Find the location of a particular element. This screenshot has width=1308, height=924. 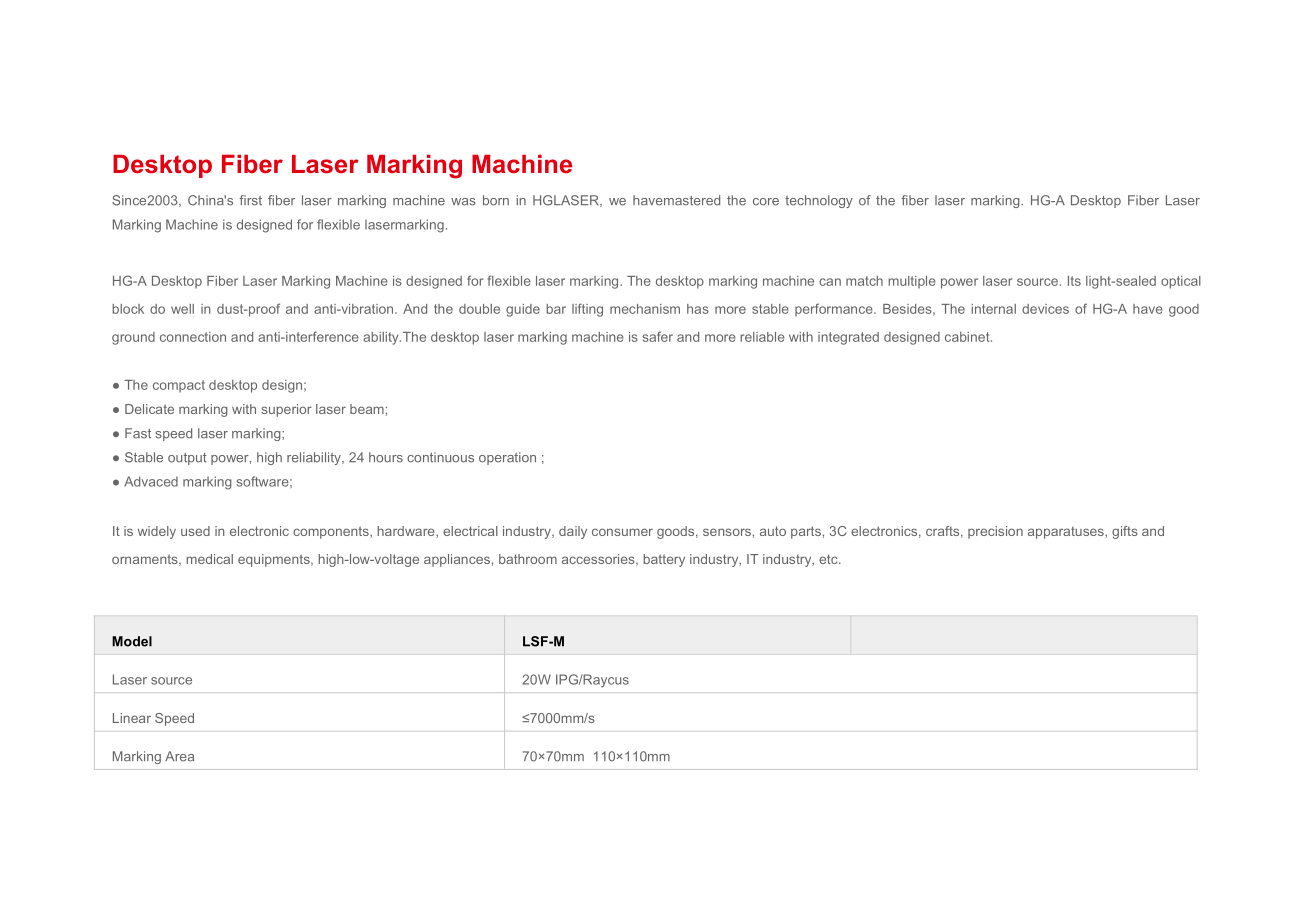

Its is located at coordinates (1074, 281).
